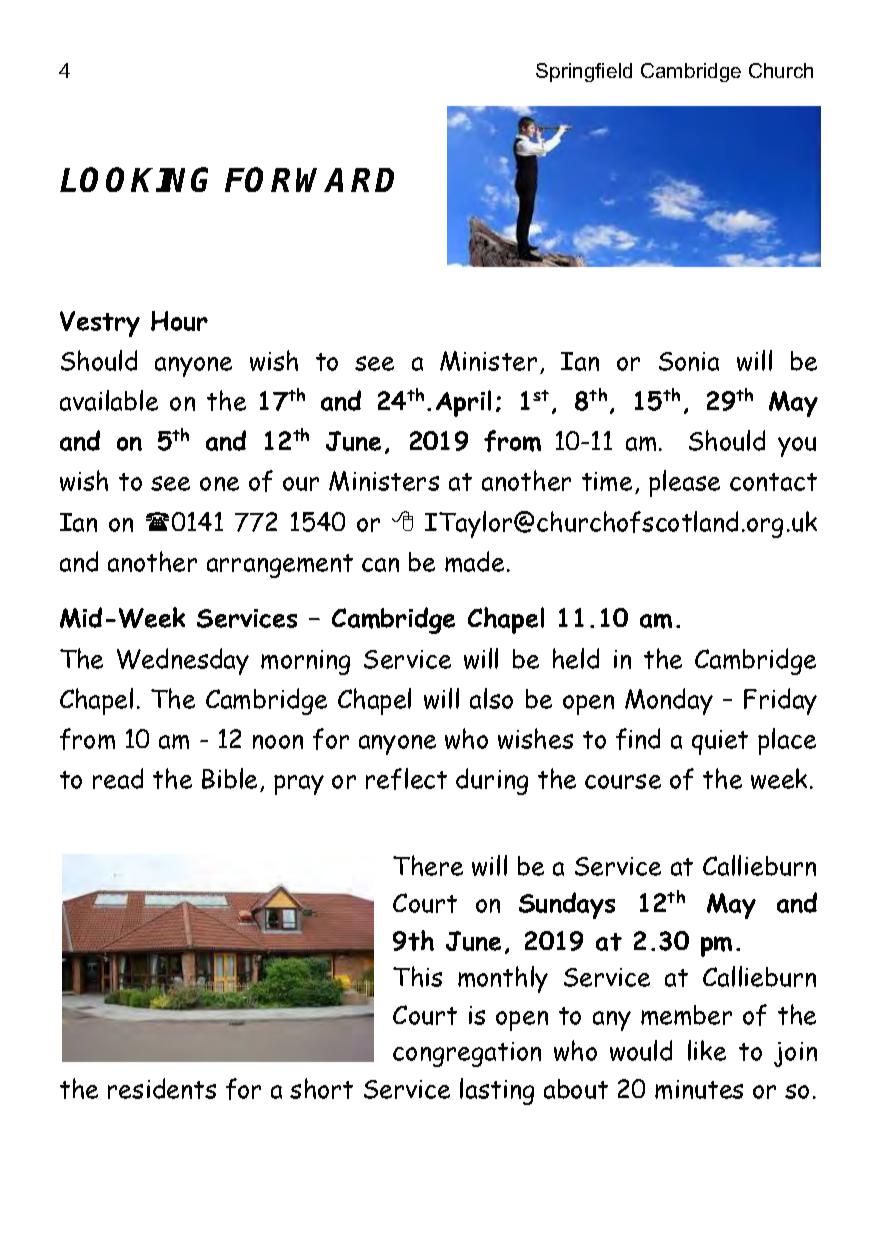 The height and width of the page is (1245, 877). What do you see at coordinates (280, 566) in the page?
I see `arrangement` at bounding box center [280, 566].
